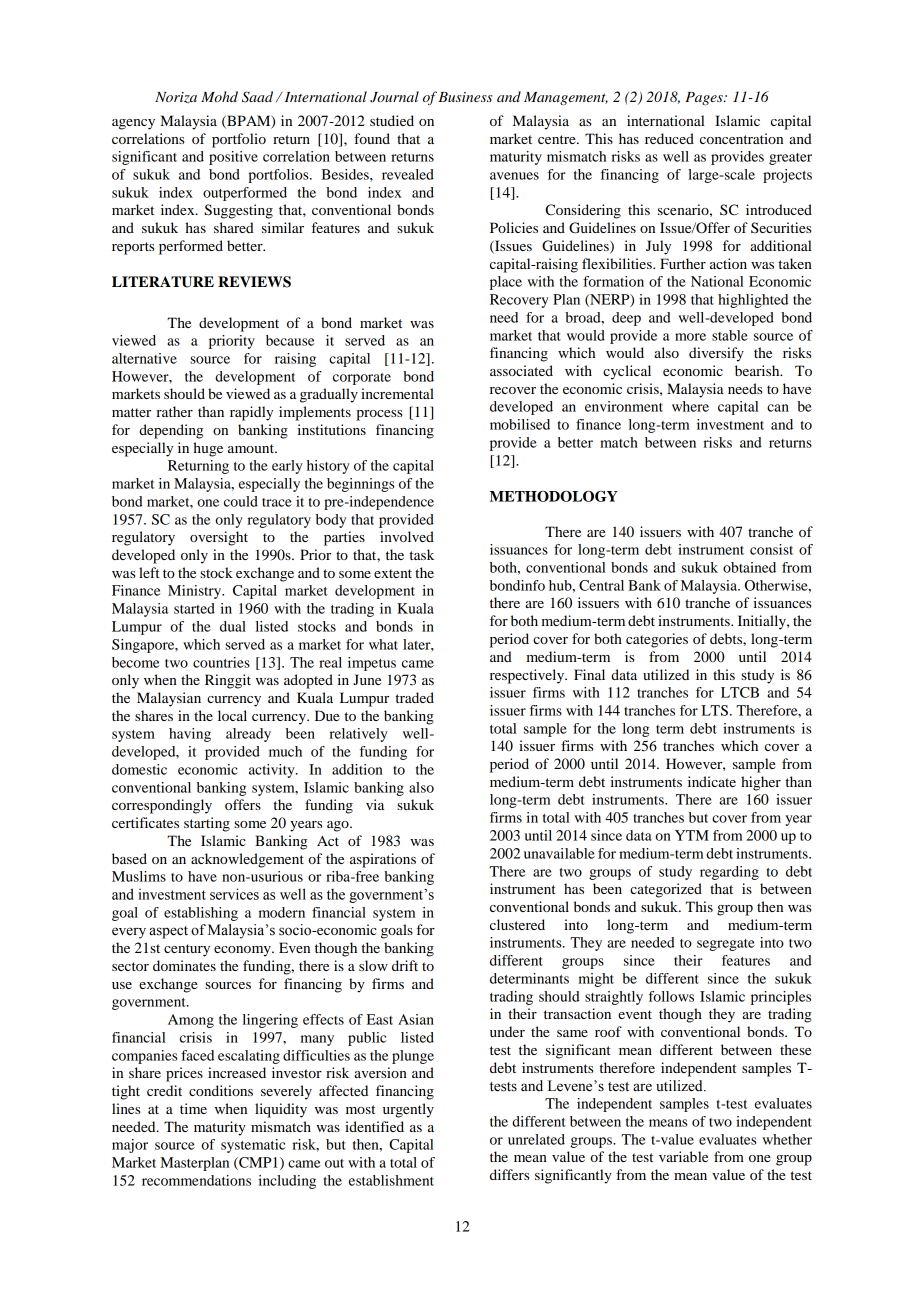 The height and width of the screenshot is (1308, 924). Describe the element at coordinates (521, 370) in the screenshot. I see `associated` at that location.
